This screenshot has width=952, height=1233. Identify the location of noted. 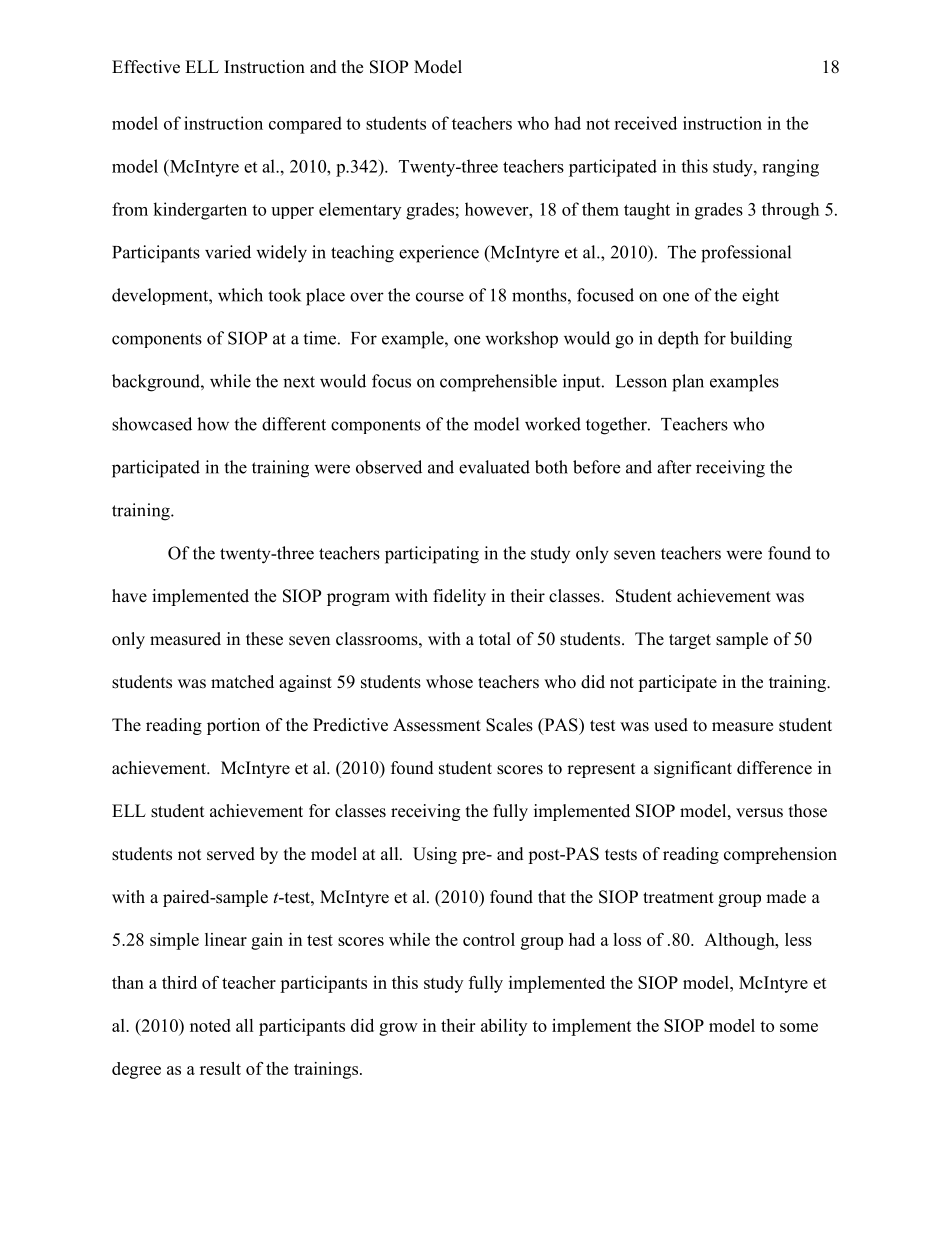
(210, 1025).
